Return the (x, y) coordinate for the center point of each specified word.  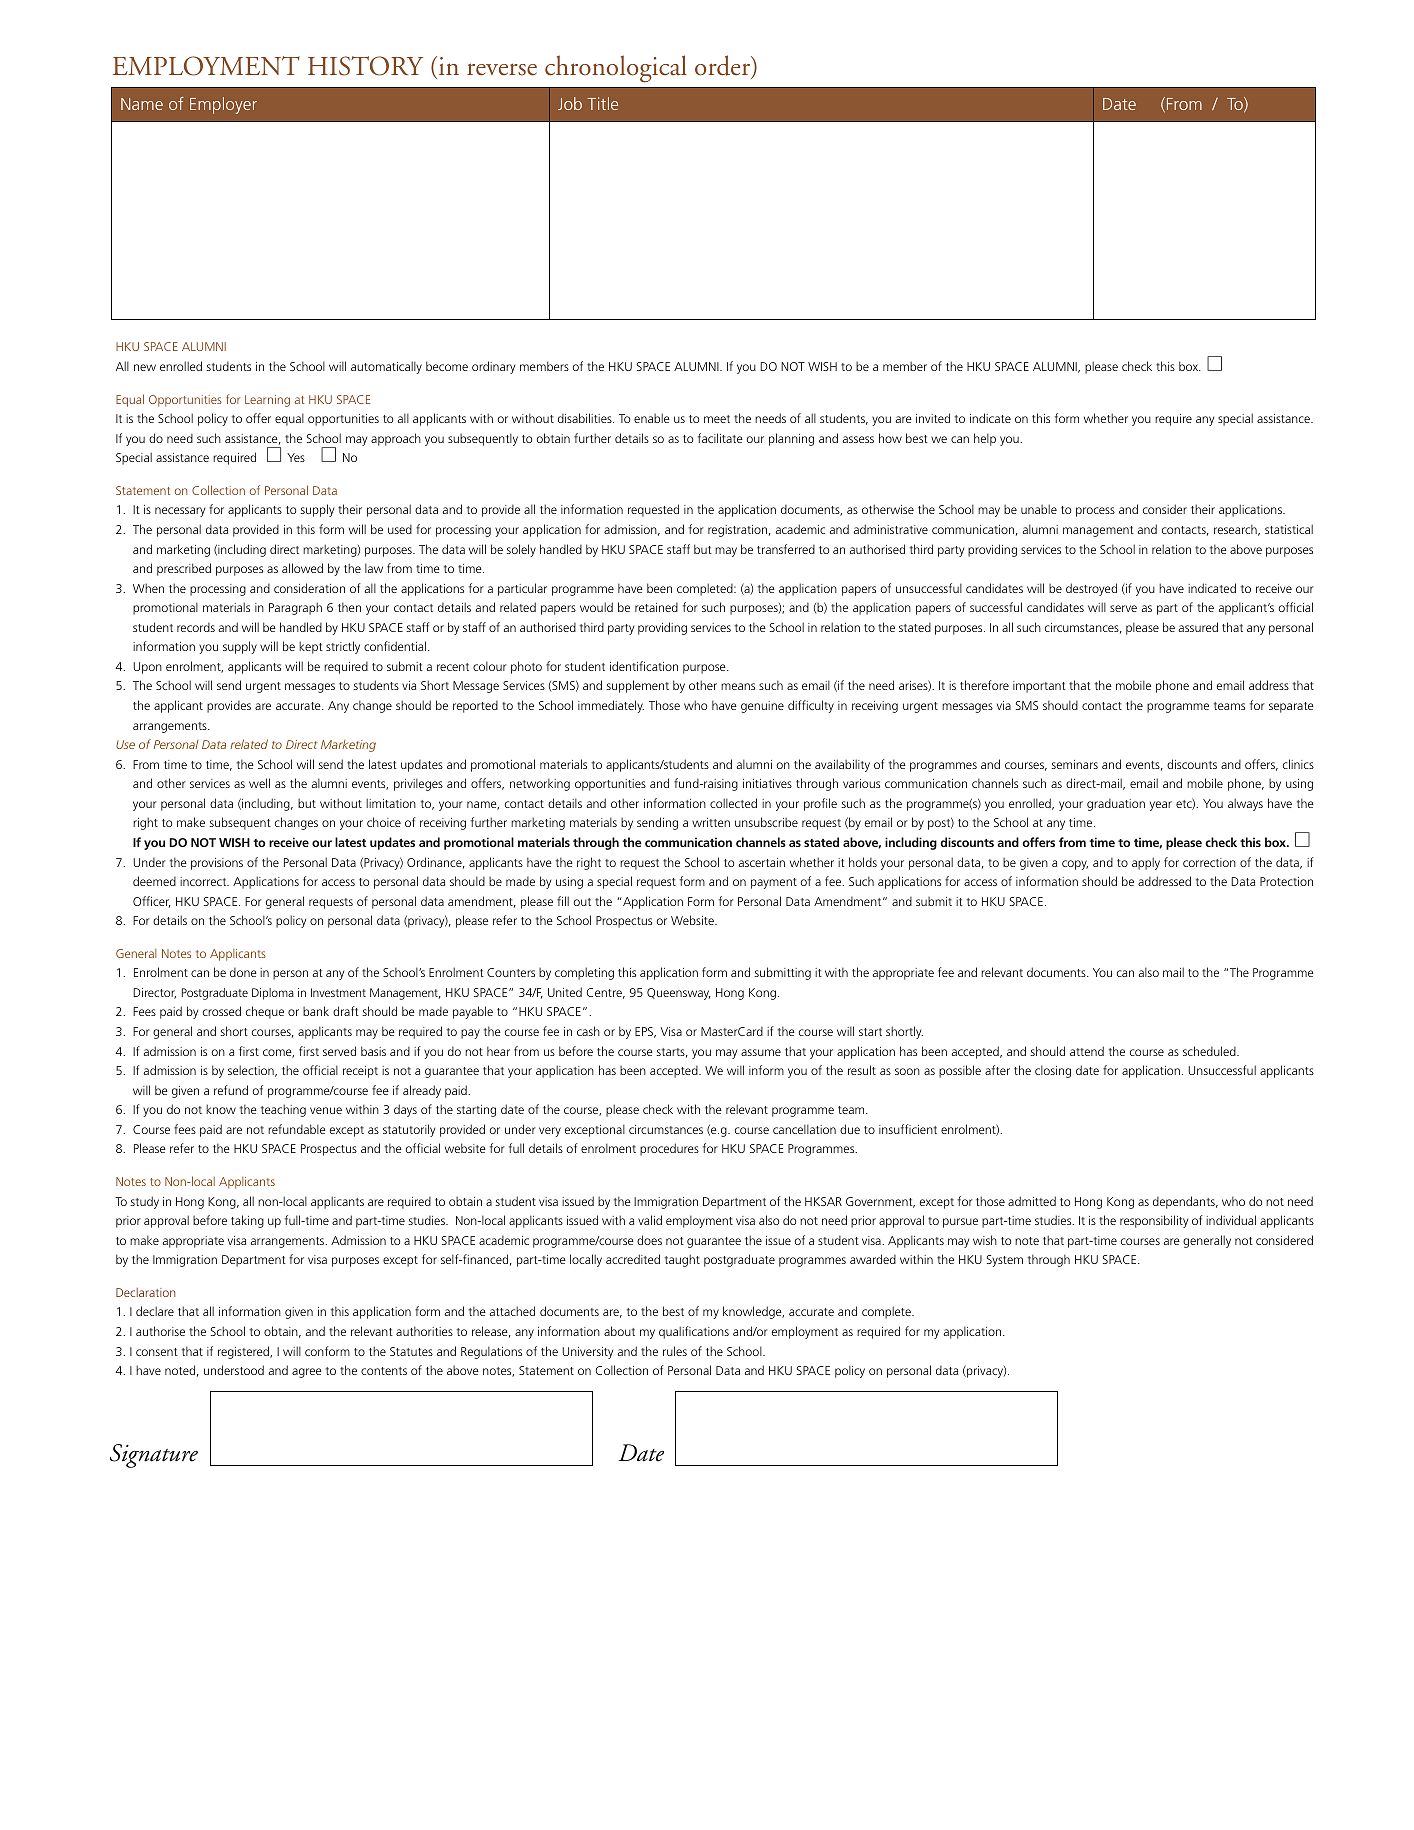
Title (603, 103)
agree (307, 1373)
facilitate (720, 438)
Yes (296, 457)
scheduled (1210, 1051)
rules (675, 1351)
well (259, 783)
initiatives (767, 783)
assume (761, 1052)
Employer (223, 105)
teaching (283, 1110)
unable (1039, 509)
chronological (616, 69)
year (1161, 806)
